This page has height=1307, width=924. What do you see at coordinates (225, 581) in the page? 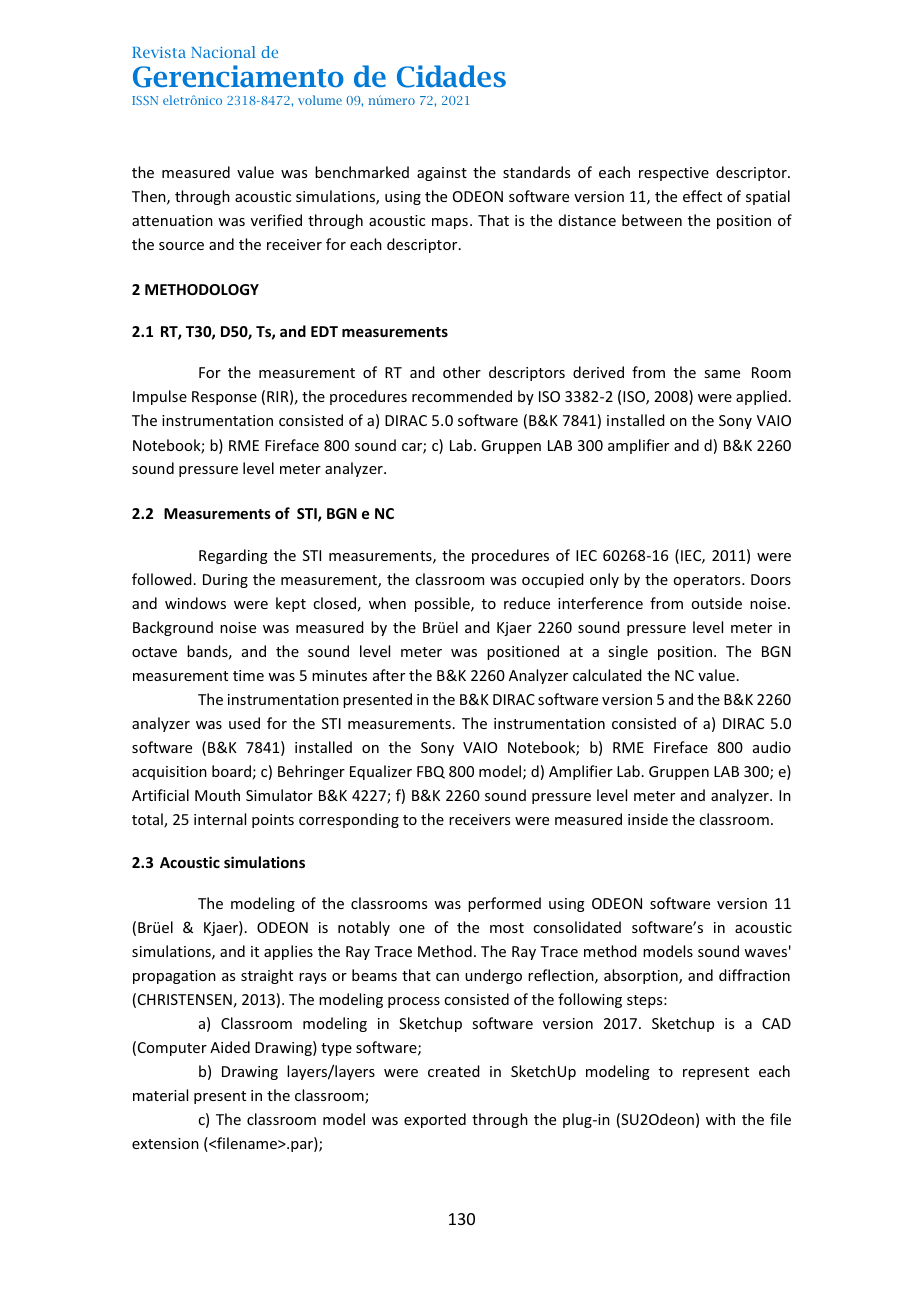
I see `During` at bounding box center [225, 581].
